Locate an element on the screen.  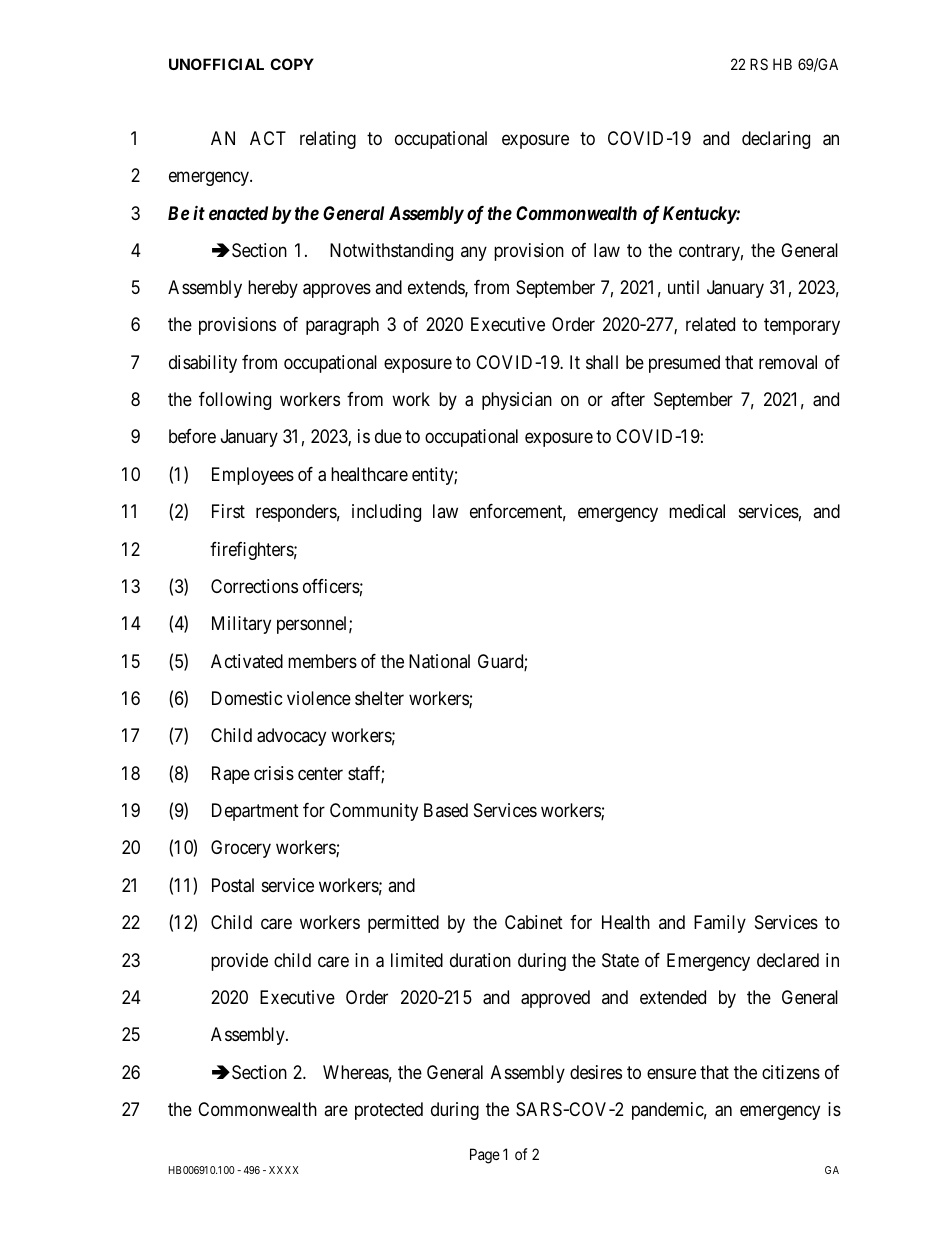
declaring is located at coordinates (776, 140).
